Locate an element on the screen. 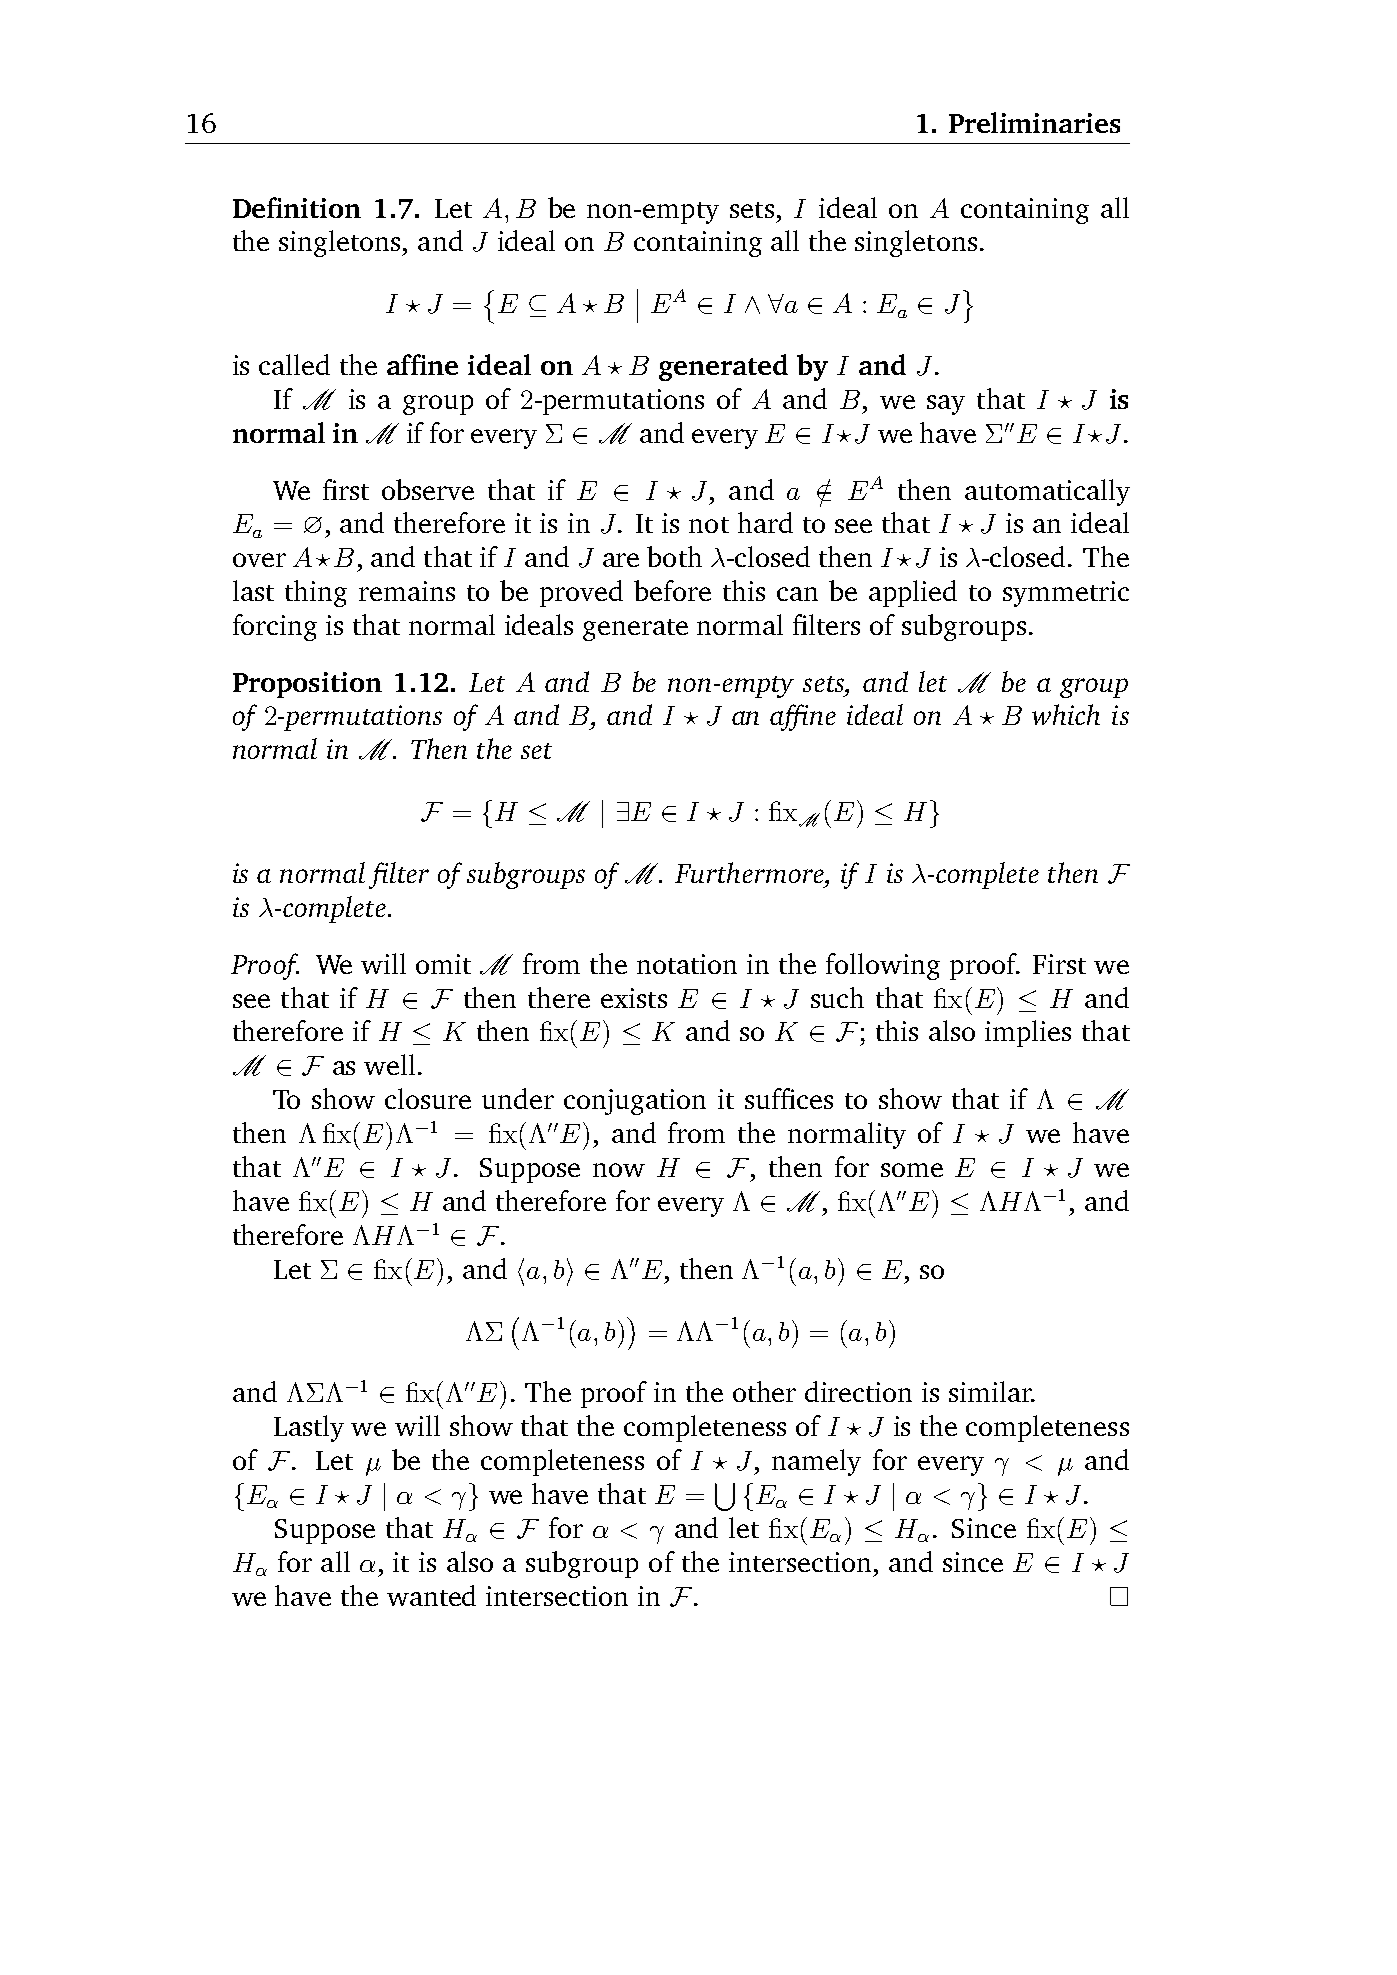 This screenshot has height=1975, width=1397. omit is located at coordinates (443, 964).
